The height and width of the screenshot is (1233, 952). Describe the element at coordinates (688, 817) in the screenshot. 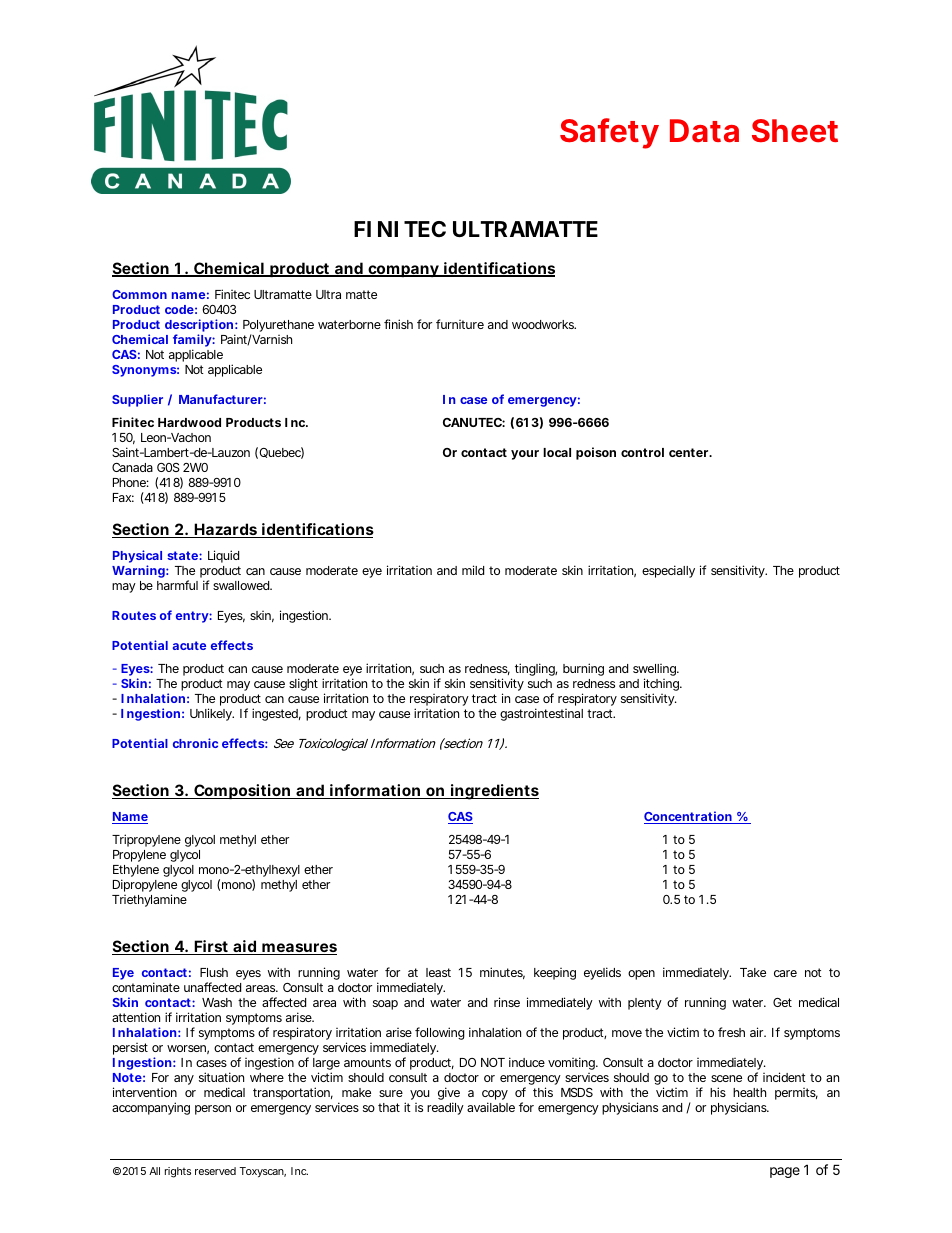

I see `Concentration` at that location.
